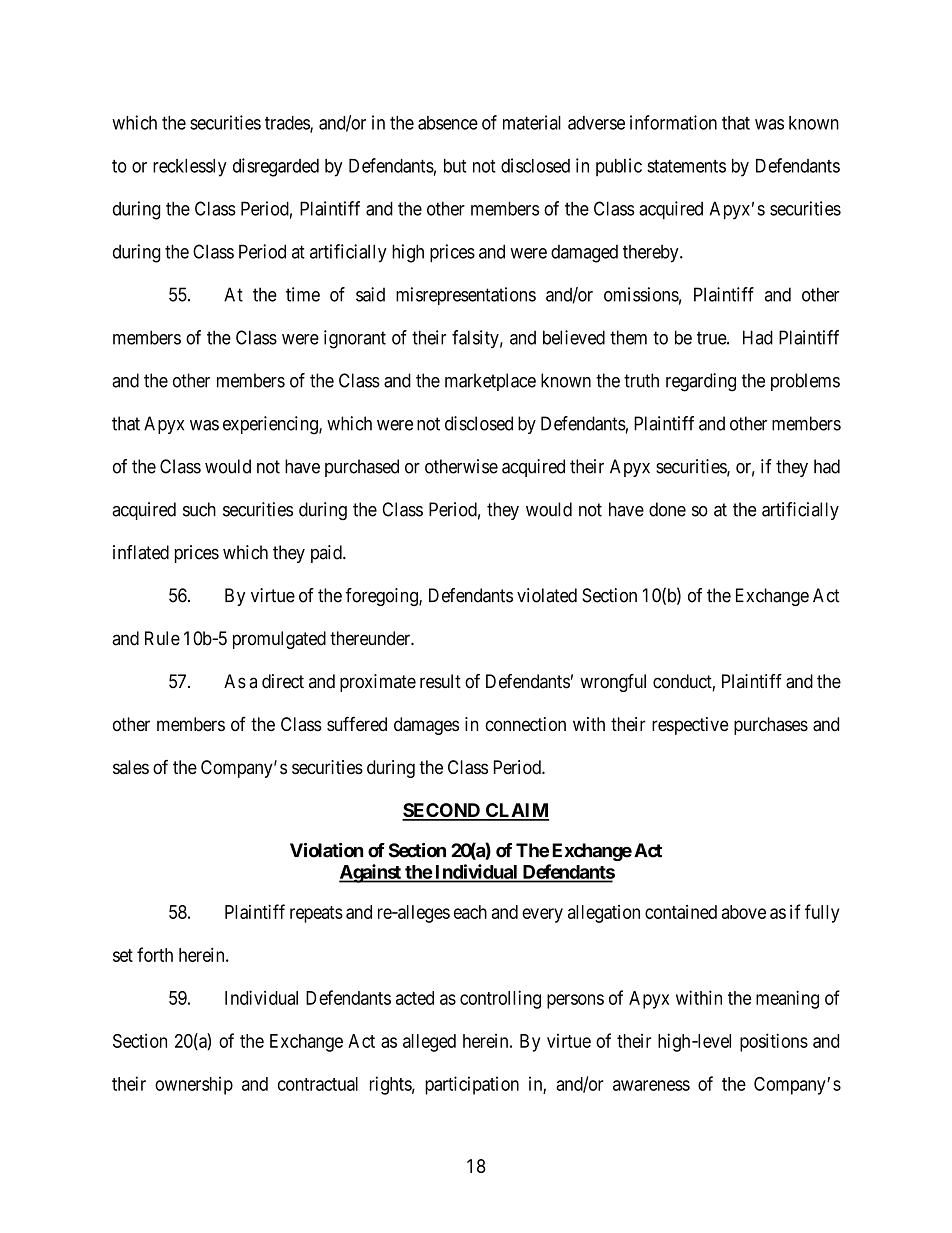  I want to click on done, so click(667, 509).
